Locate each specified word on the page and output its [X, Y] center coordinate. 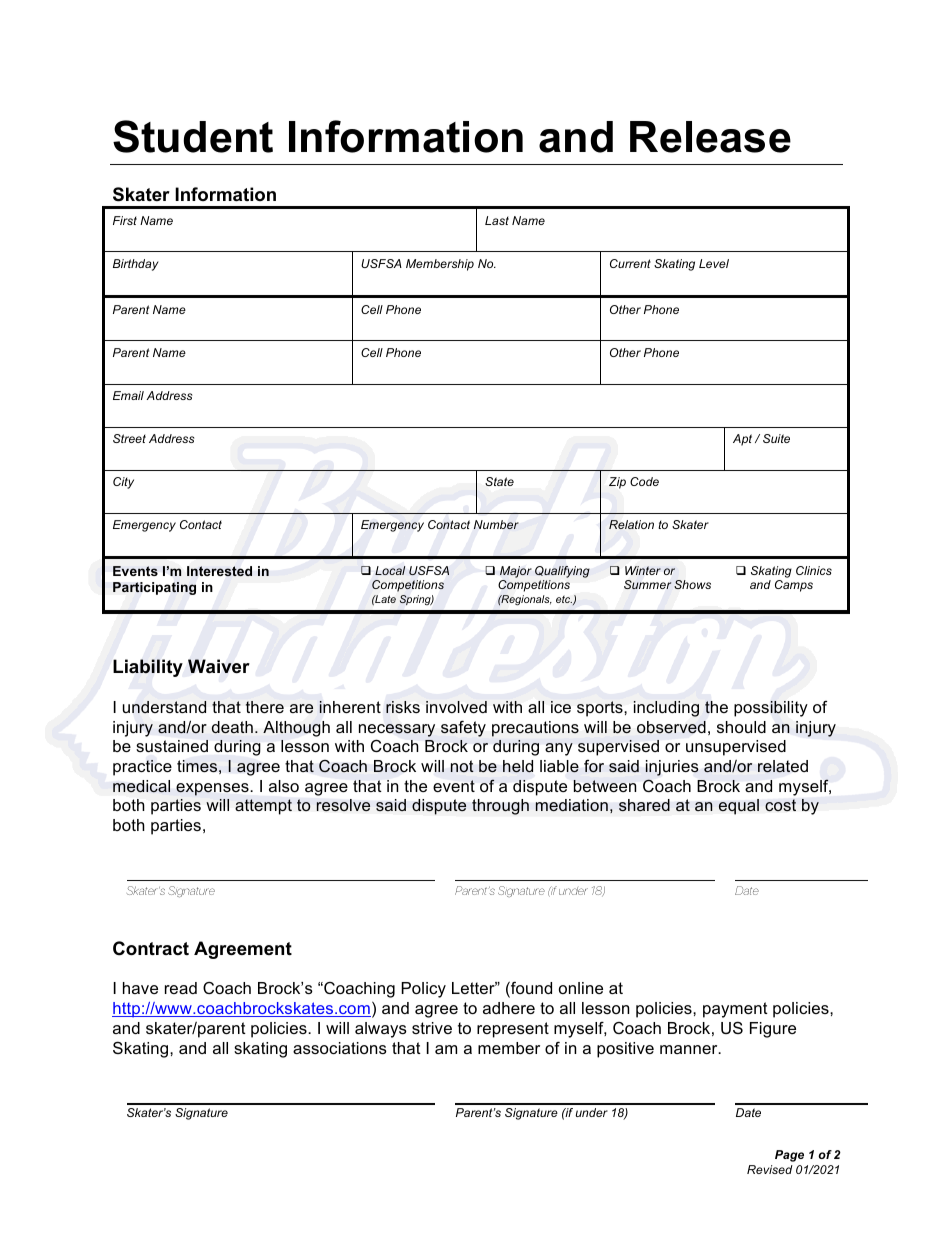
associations [340, 1048]
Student [193, 136]
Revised [770, 1169]
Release [710, 137]
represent [513, 1030]
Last [497, 220]
